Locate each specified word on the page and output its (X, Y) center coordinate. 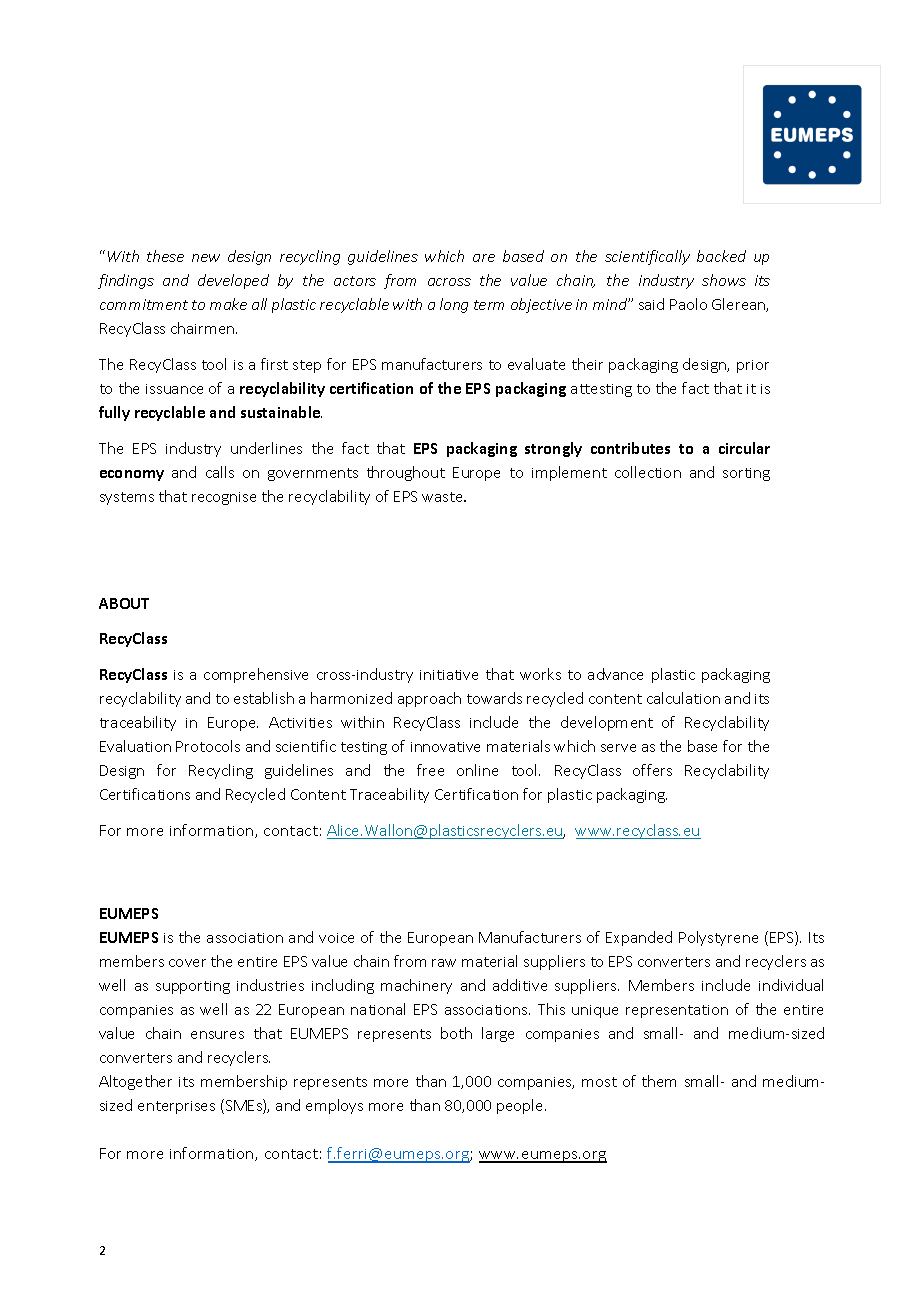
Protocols (208, 746)
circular (744, 448)
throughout (406, 473)
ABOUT (124, 603)
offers (652, 770)
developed (233, 281)
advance (615, 674)
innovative (445, 747)
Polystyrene (718, 938)
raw (444, 963)
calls (220, 472)
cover (187, 963)
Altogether (135, 1082)
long (454, 305)
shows (724, 280)
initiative (449, 675)
